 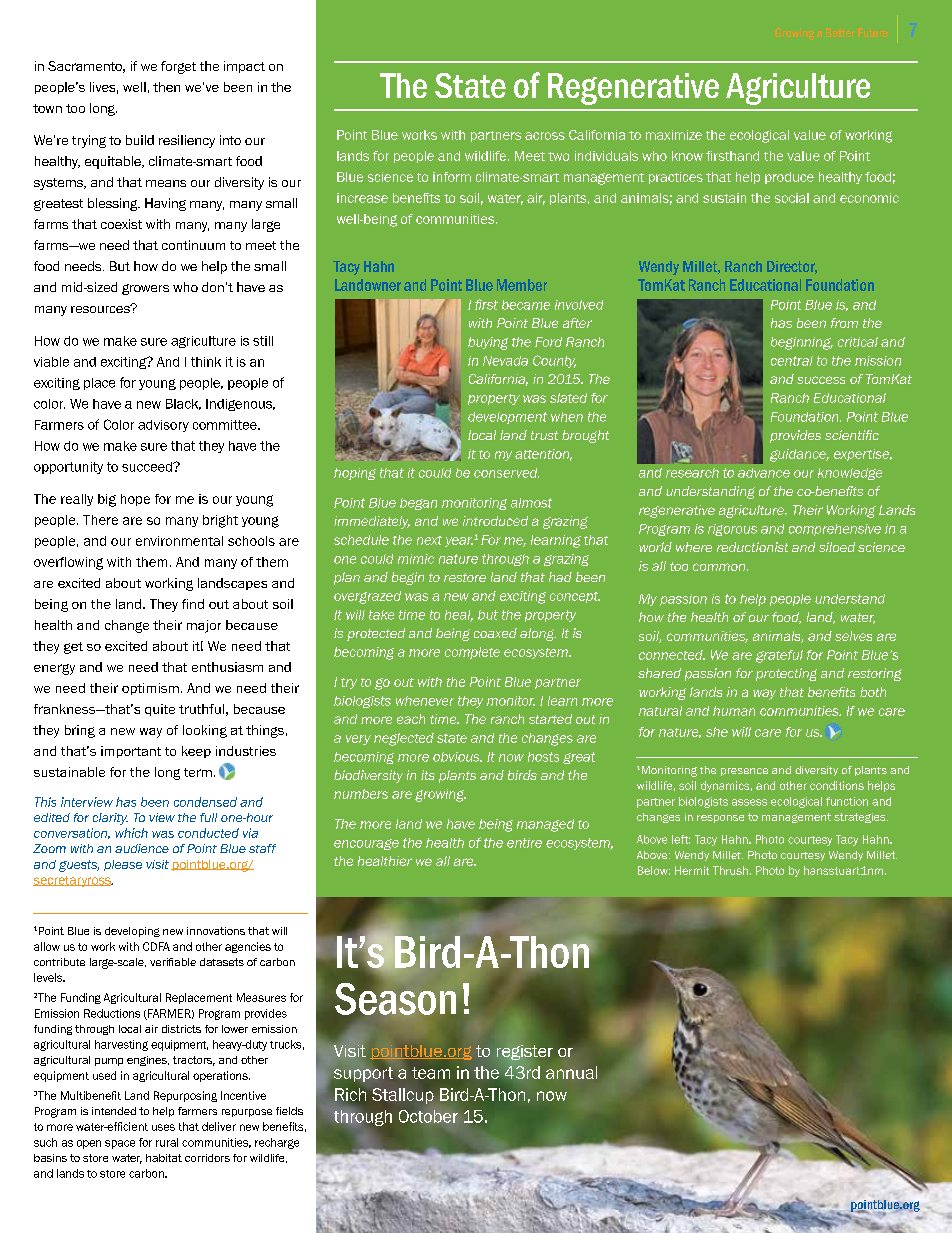 I want to click on coaxed, so click(x=495, y=633).
